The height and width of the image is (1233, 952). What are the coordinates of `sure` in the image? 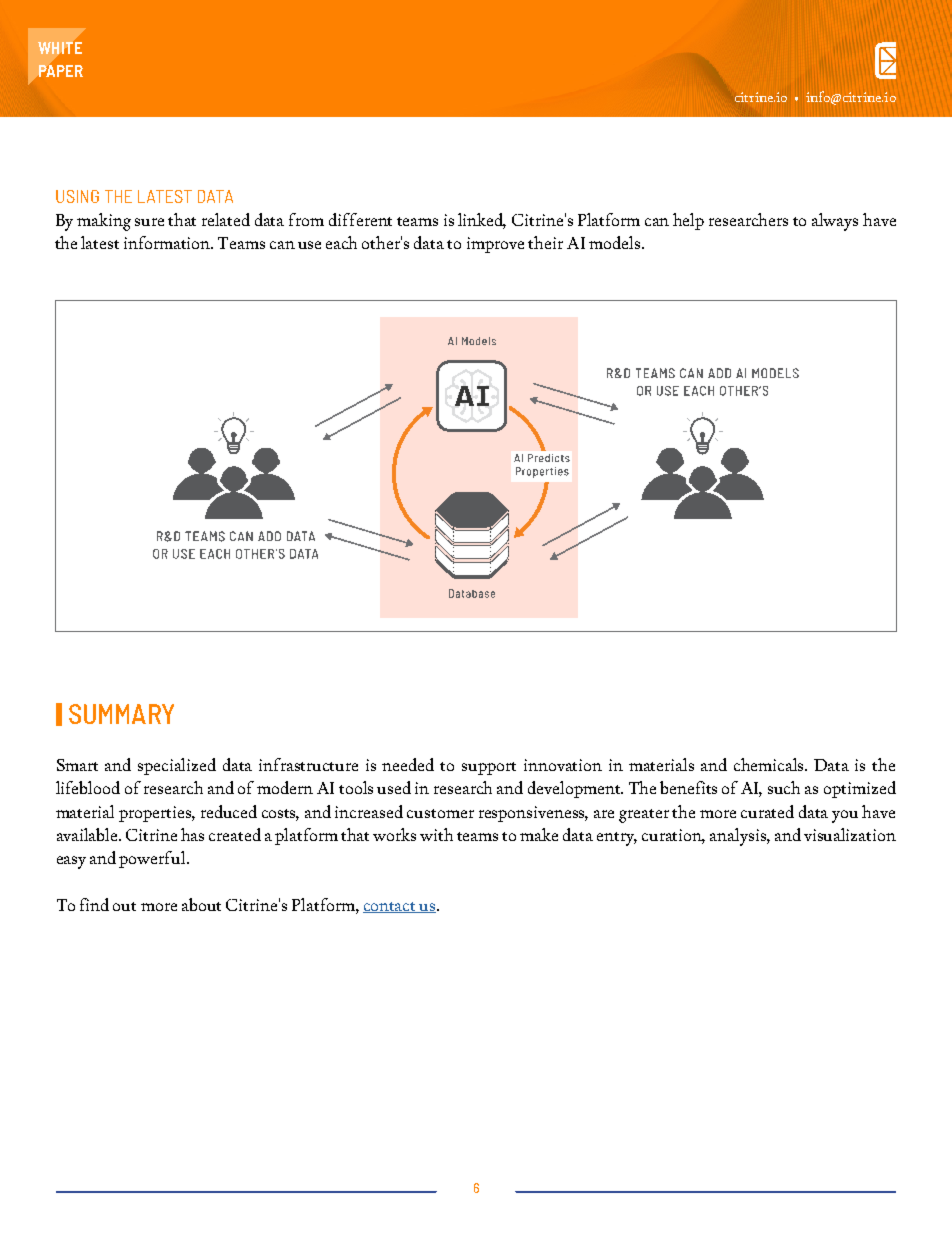 It's located at (149, 222).
